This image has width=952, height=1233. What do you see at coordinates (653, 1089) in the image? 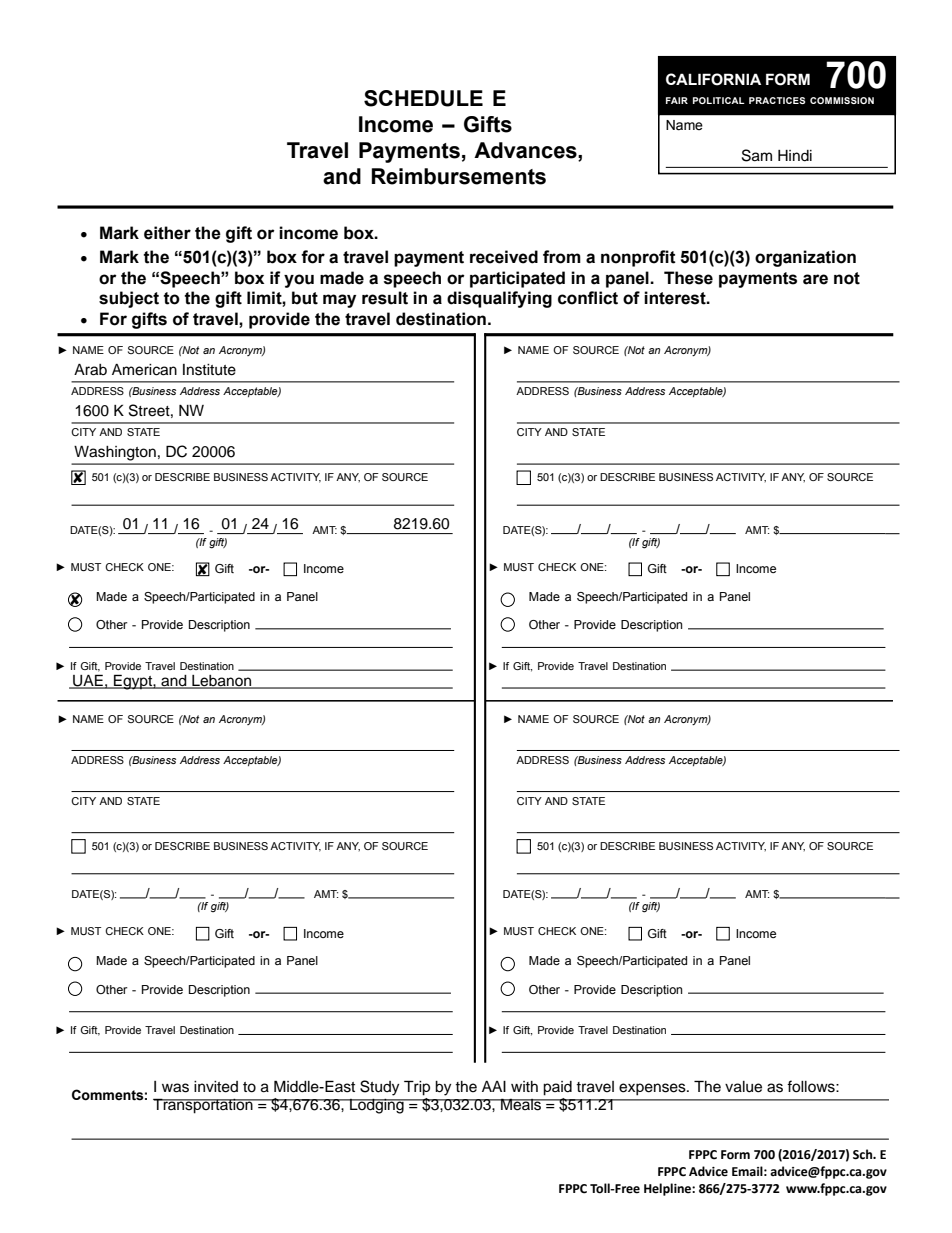
I see `expenses` at bounding box center [653, 1089].
